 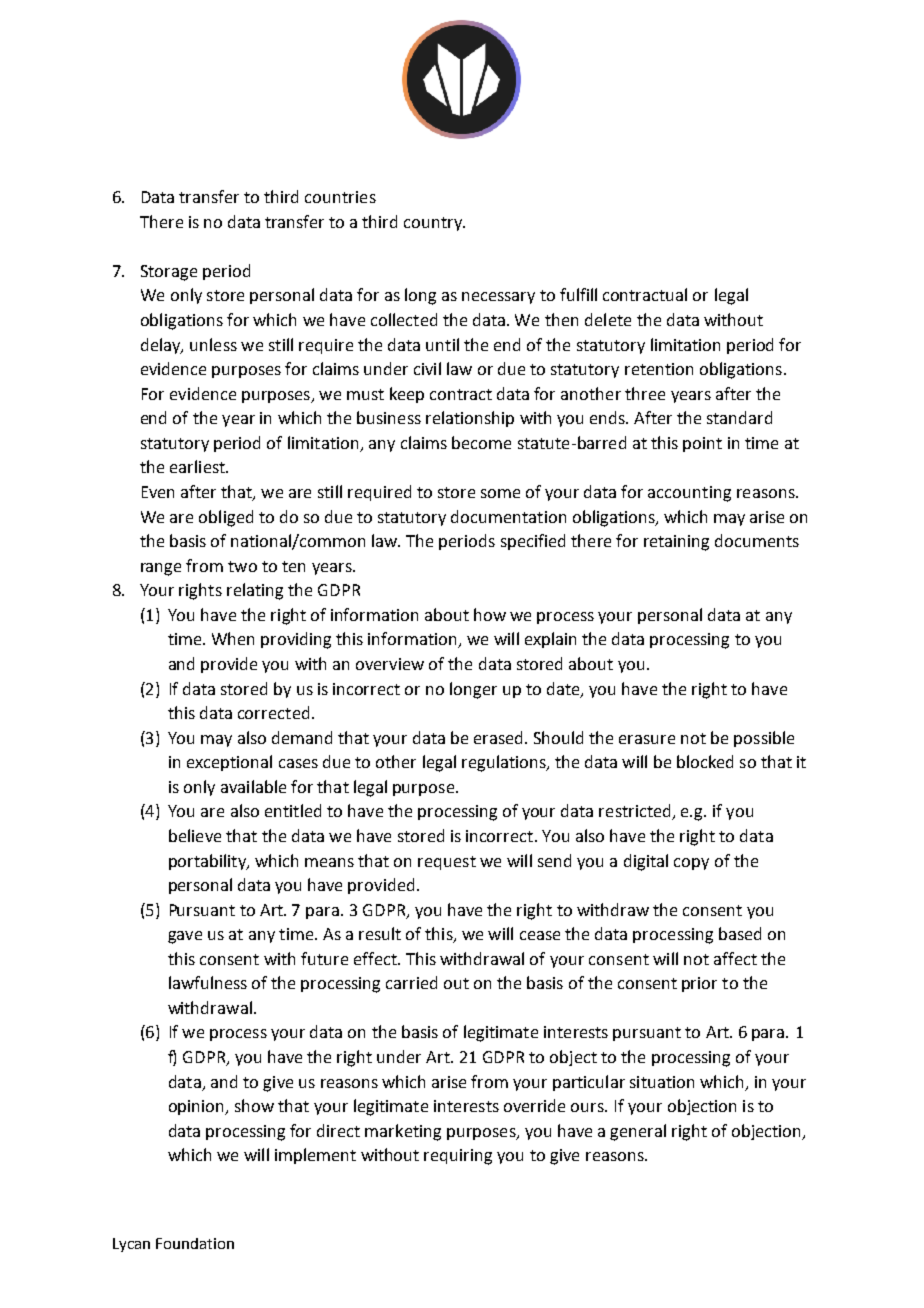 What do you see at coordinates (229, 763) in the document?
I see `exceptional` at bounding box center [229, 763].
